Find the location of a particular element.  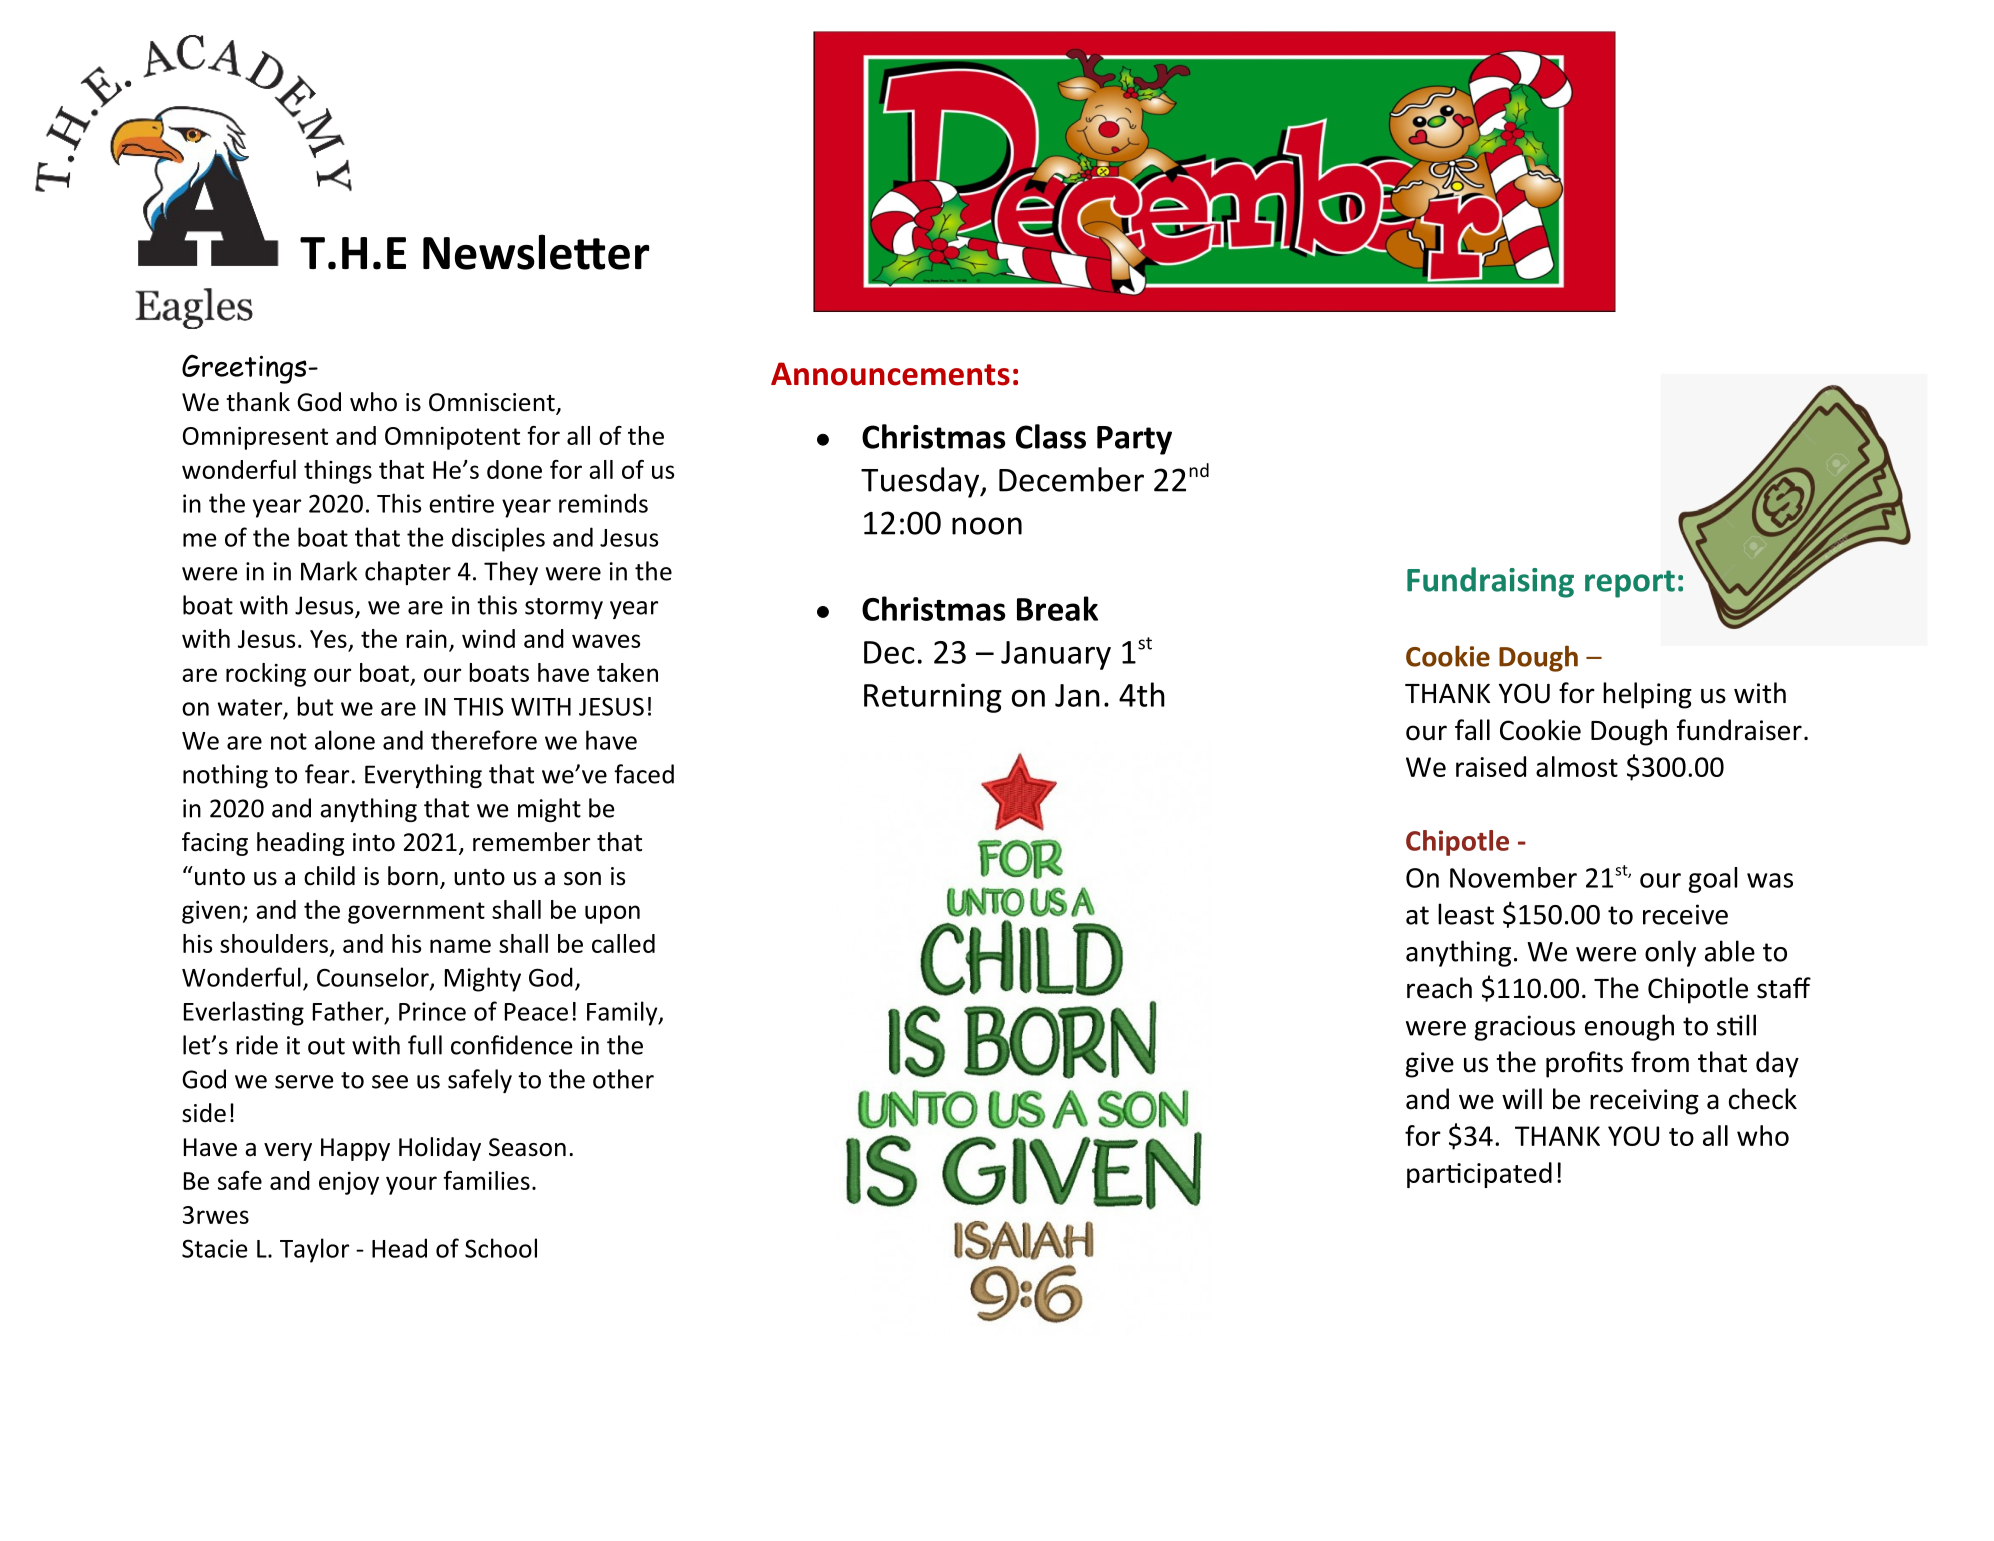

almost is located at coordinates (1577, 766).
